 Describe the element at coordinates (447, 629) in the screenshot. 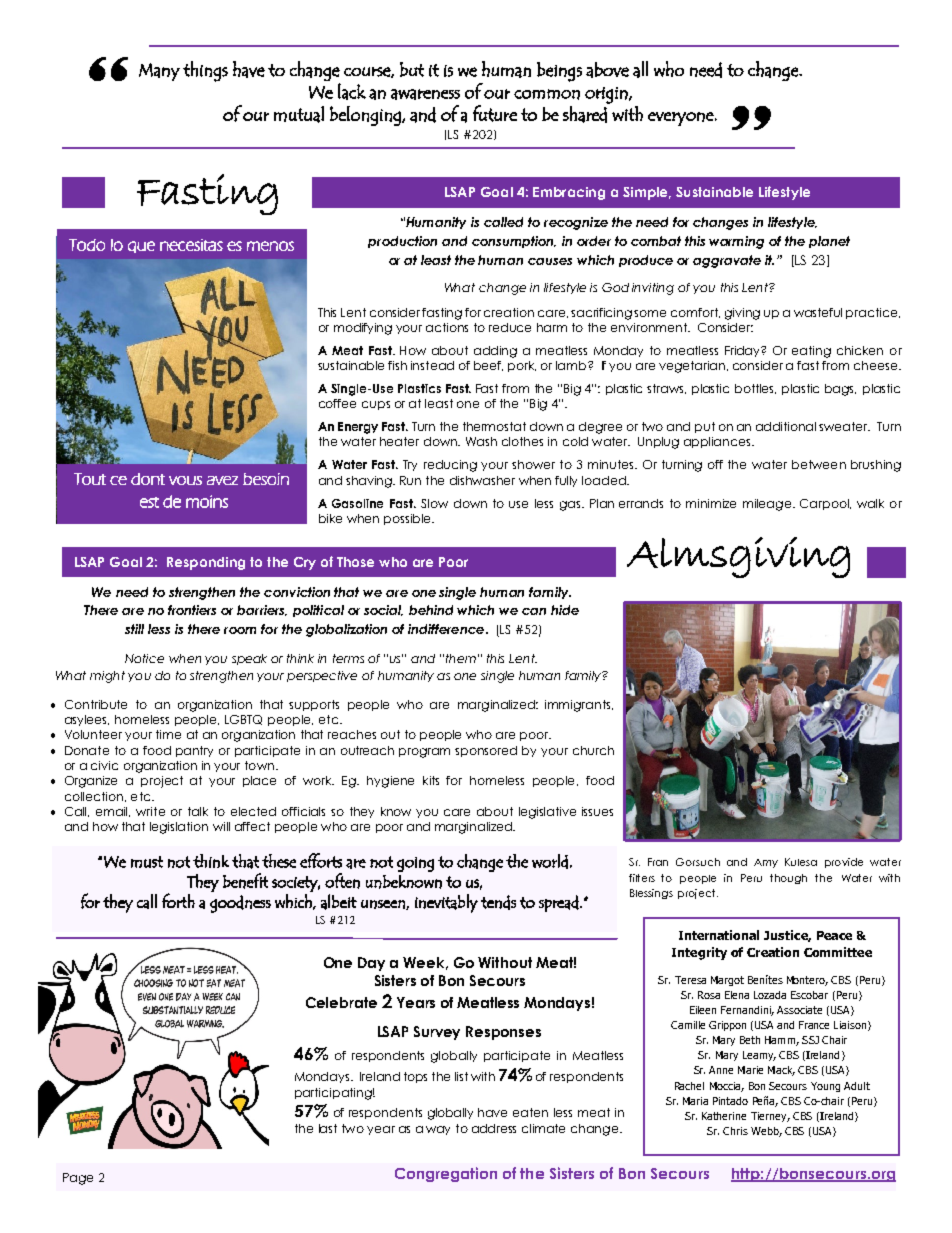

I see `indifference` at that location.
